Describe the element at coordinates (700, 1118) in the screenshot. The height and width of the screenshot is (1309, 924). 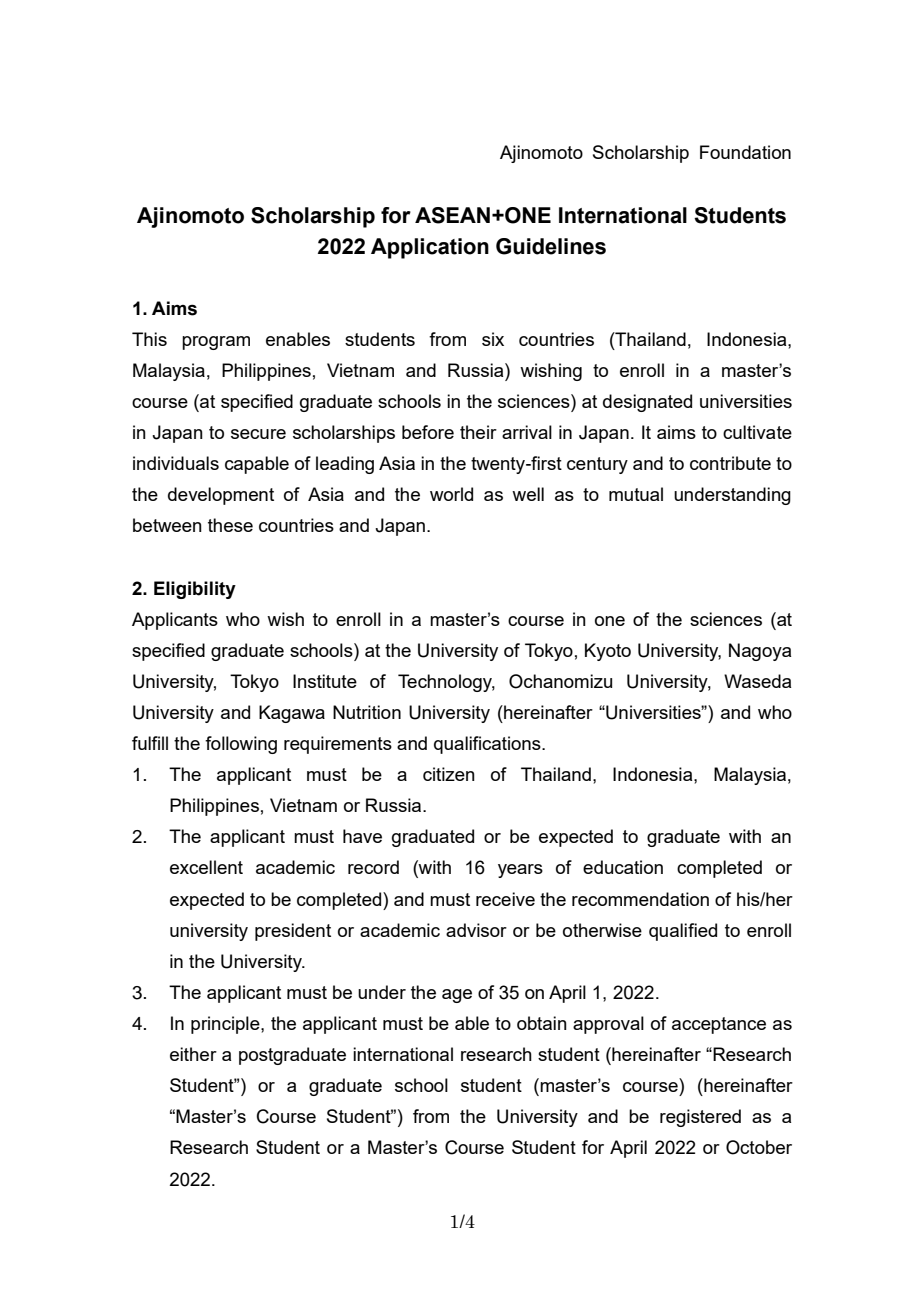
I see `registered` at that location.
